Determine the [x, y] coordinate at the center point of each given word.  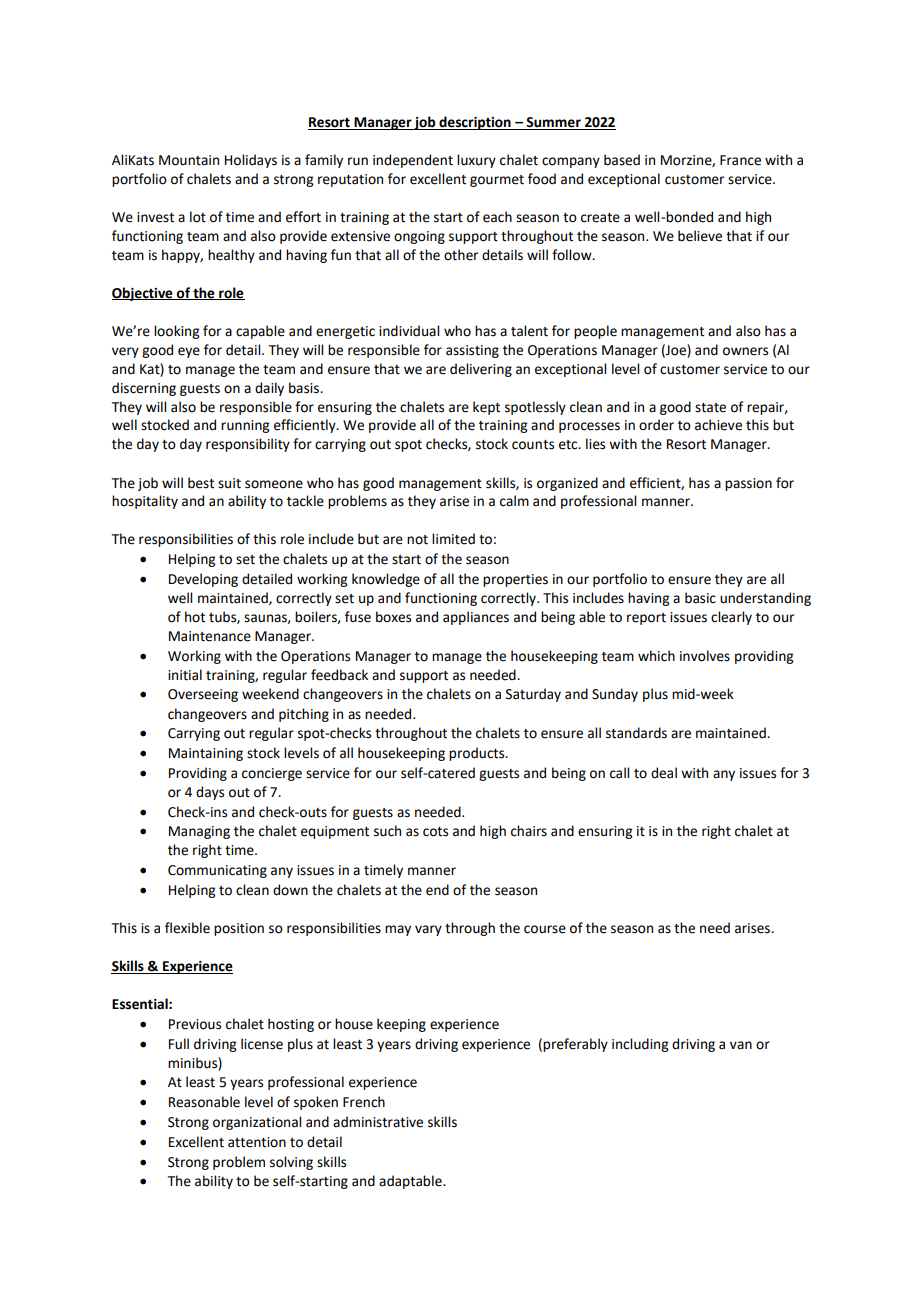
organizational [257, 1123]
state [710, 408]
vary [428, 930]
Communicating [217, 871]
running [245, 426]
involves [705, 656]
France [740, 160]
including [640, 1045]
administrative [378, 1122]
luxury [476, 161]
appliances [476, 618]
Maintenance [210, 636]
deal [664, 773]
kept [486, 408]
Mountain [189, 160]
